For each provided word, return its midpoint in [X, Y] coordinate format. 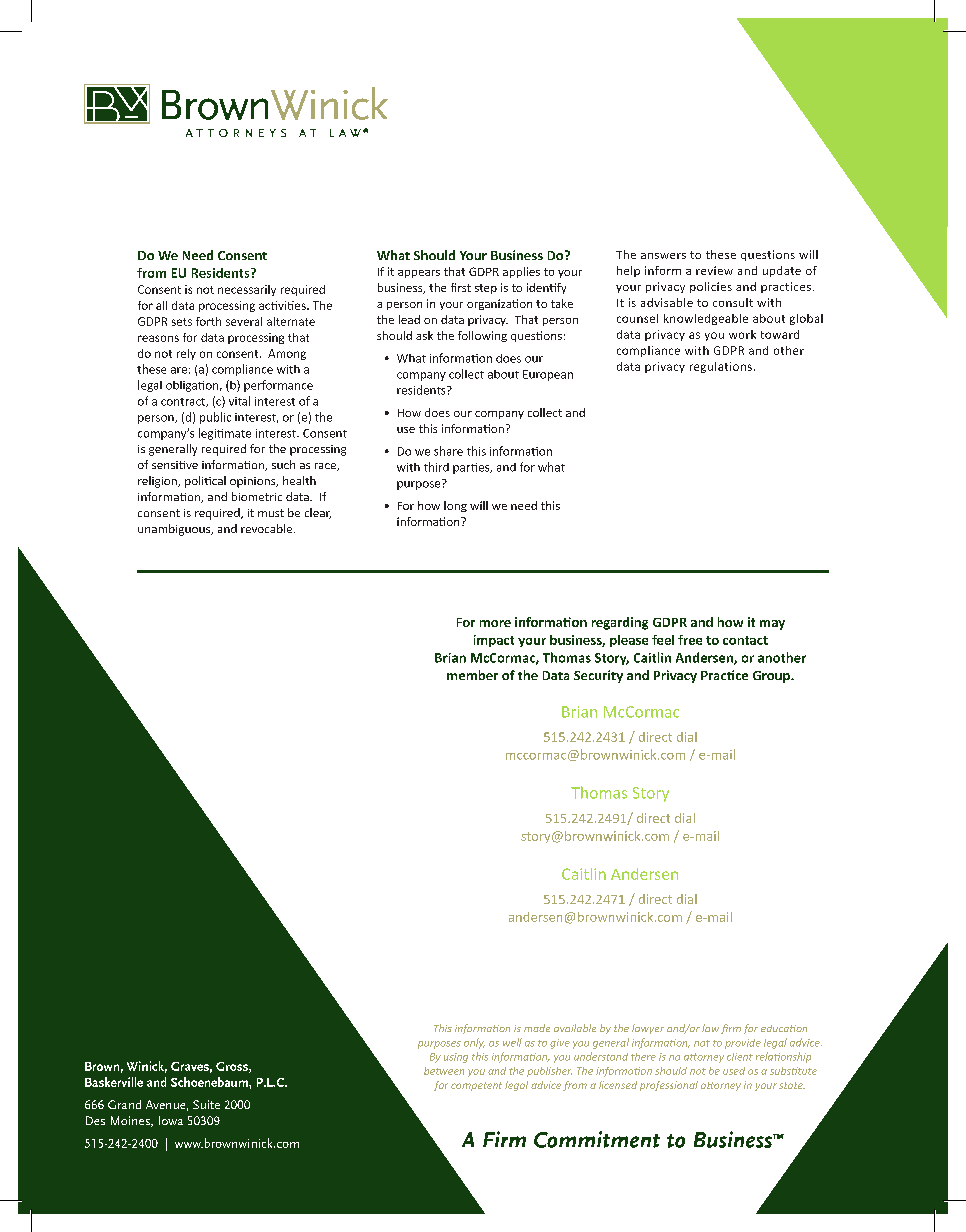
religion [158, 482]
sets [182, 322]
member [472, 675]
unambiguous [175, 530]
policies [711, 287]
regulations [721, 367]
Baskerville [114, 1082]
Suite [206, 1104]
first [461, 287]
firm [731, 1029]
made [537, 1028]
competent [476, 1086]
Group [772, 677]
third [436, 467]
